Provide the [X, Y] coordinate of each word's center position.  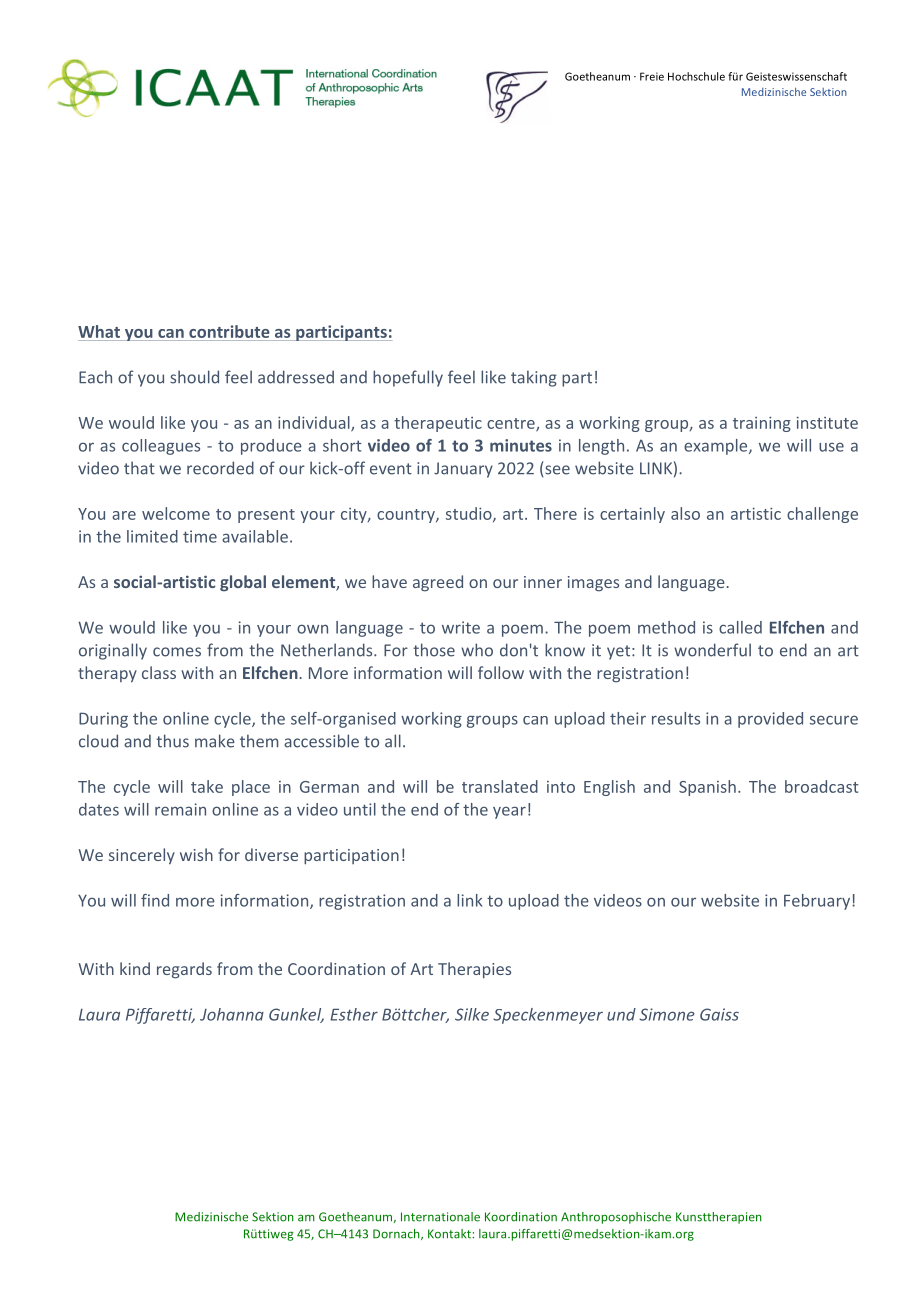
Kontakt [449, 1234]
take [207, 786]
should [194, 377]
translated [500, 786]
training [762, 424]
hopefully [408, 378]
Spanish [707, 788]
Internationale [440, 1217]
